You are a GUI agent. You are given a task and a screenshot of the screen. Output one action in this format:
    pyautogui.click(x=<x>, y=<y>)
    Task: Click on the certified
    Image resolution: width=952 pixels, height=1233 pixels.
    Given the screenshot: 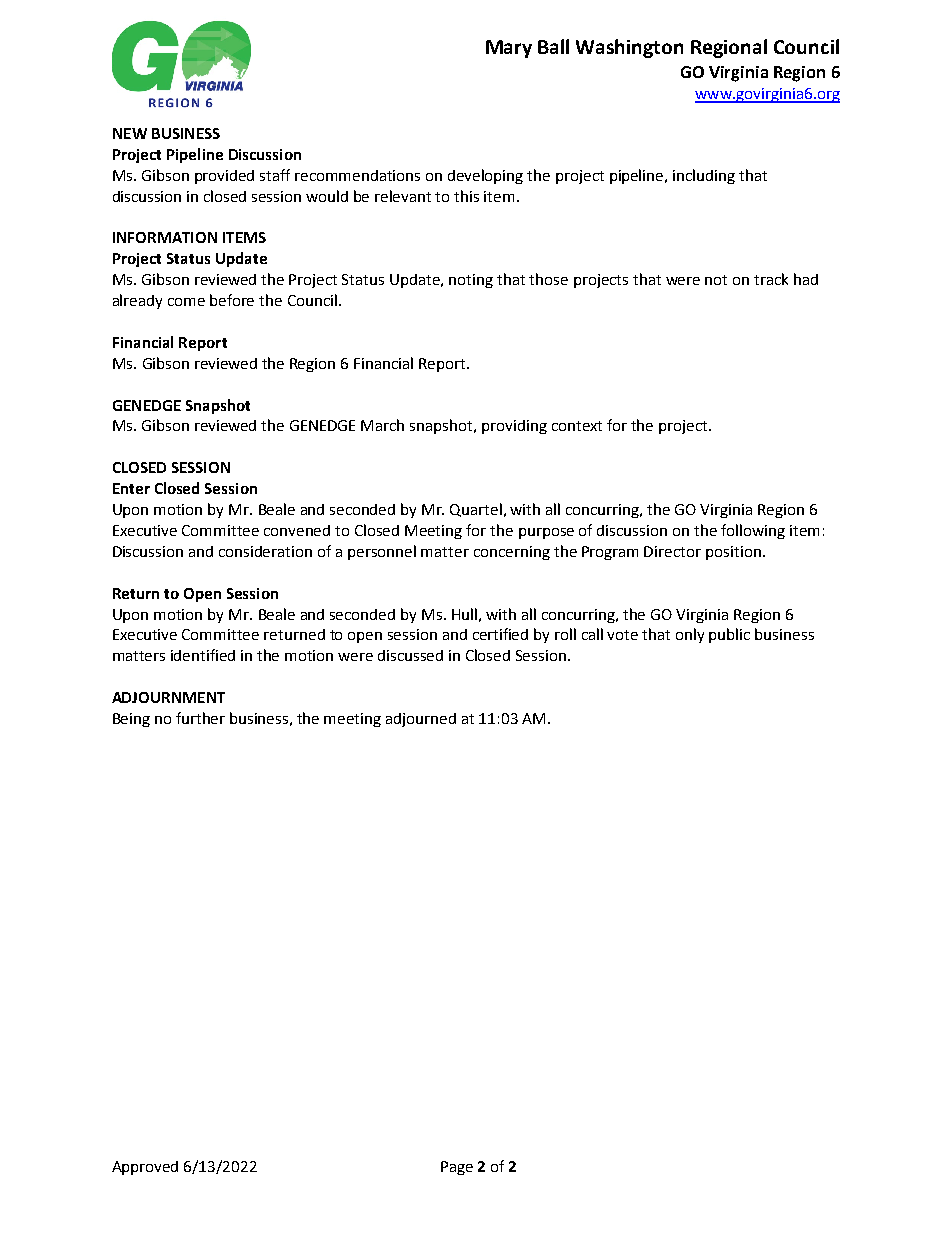 What is the action you would take?
    pyautogui.click(x=500, y=634)
